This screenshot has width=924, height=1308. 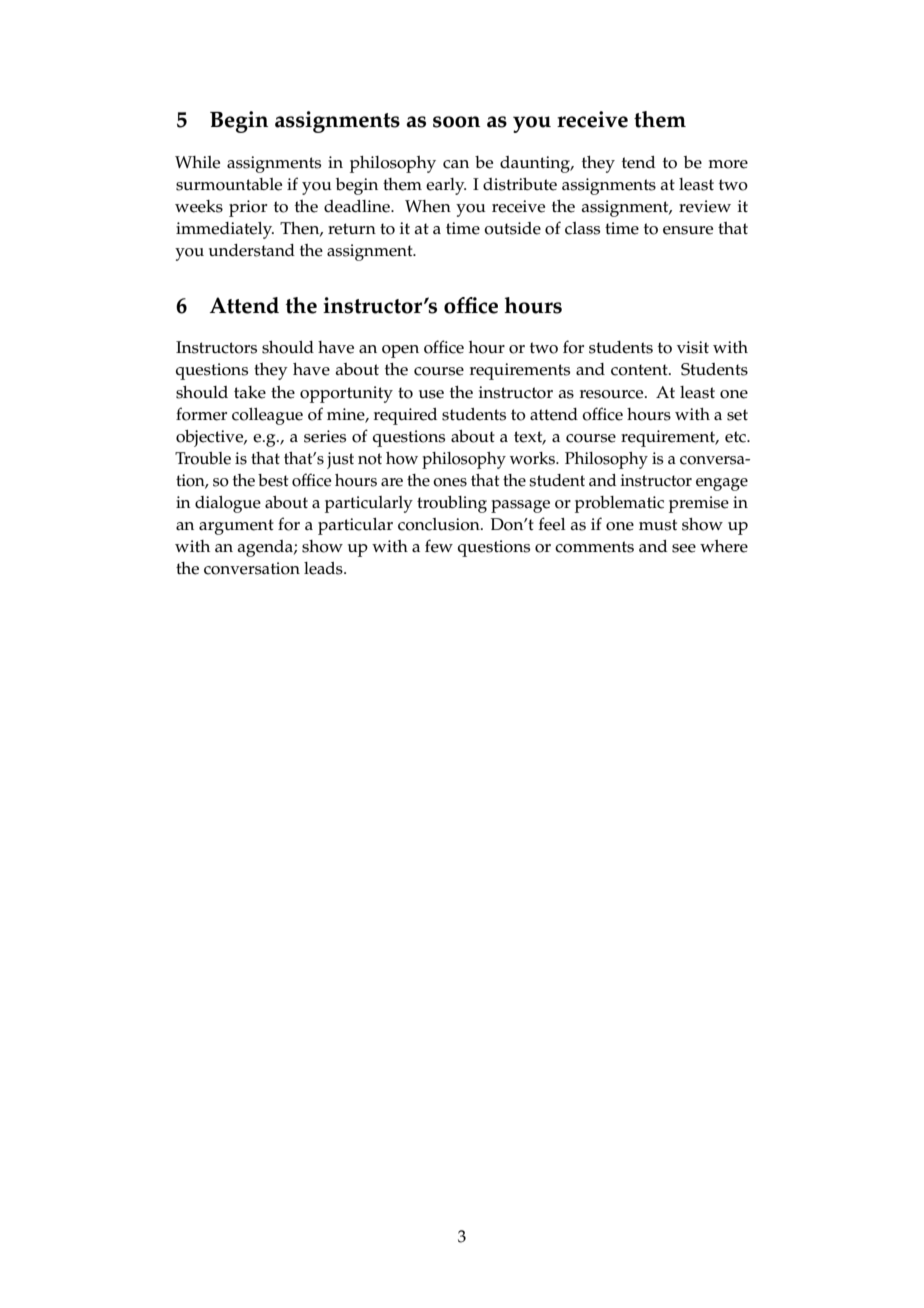 I want to click on agenda, so click(x=266, y=548).
